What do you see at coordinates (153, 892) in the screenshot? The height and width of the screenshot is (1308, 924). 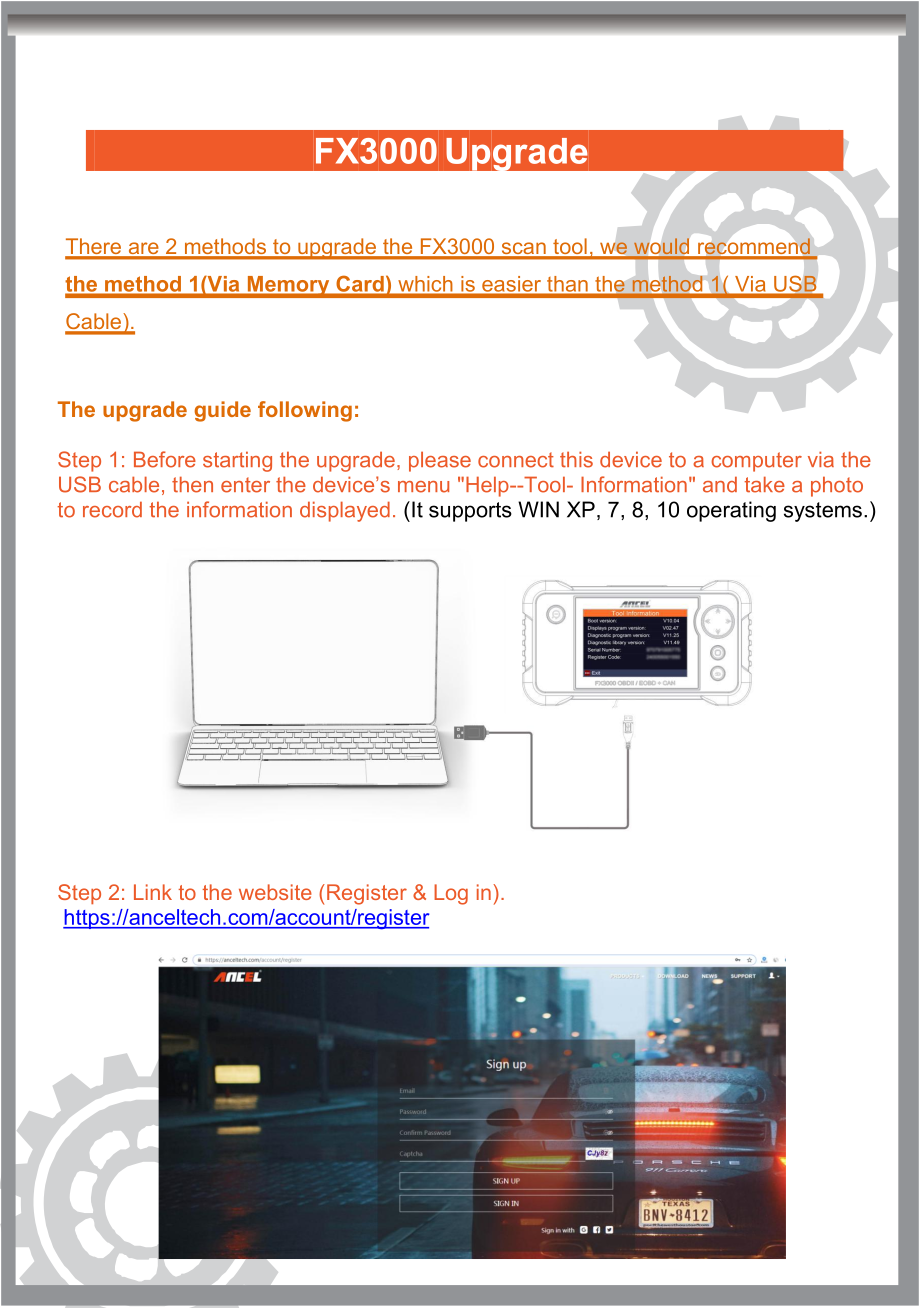 I see `Link` at bounding box center [153, 892].
